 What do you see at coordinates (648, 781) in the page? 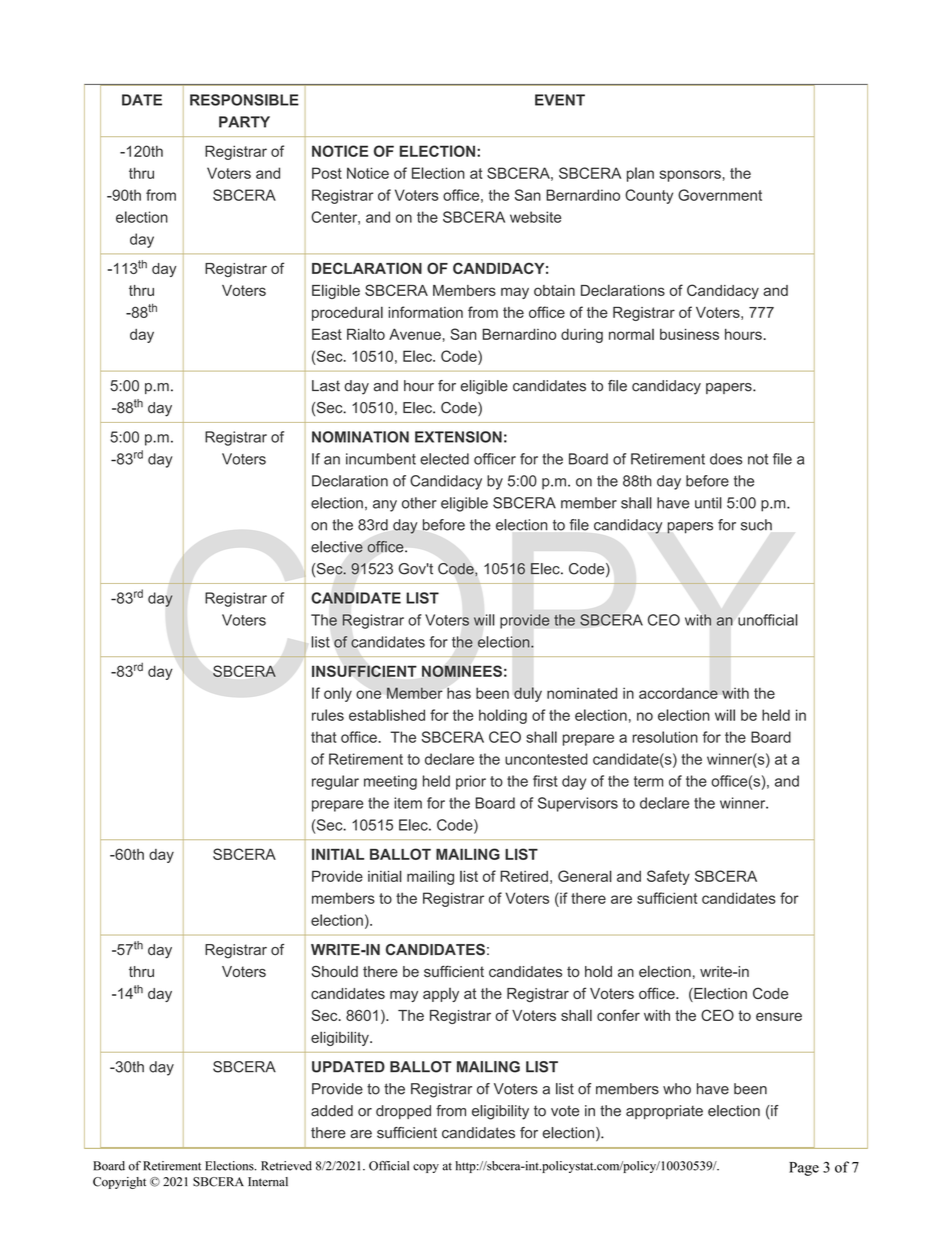
I see `term` at bounding box center [648, 781].
